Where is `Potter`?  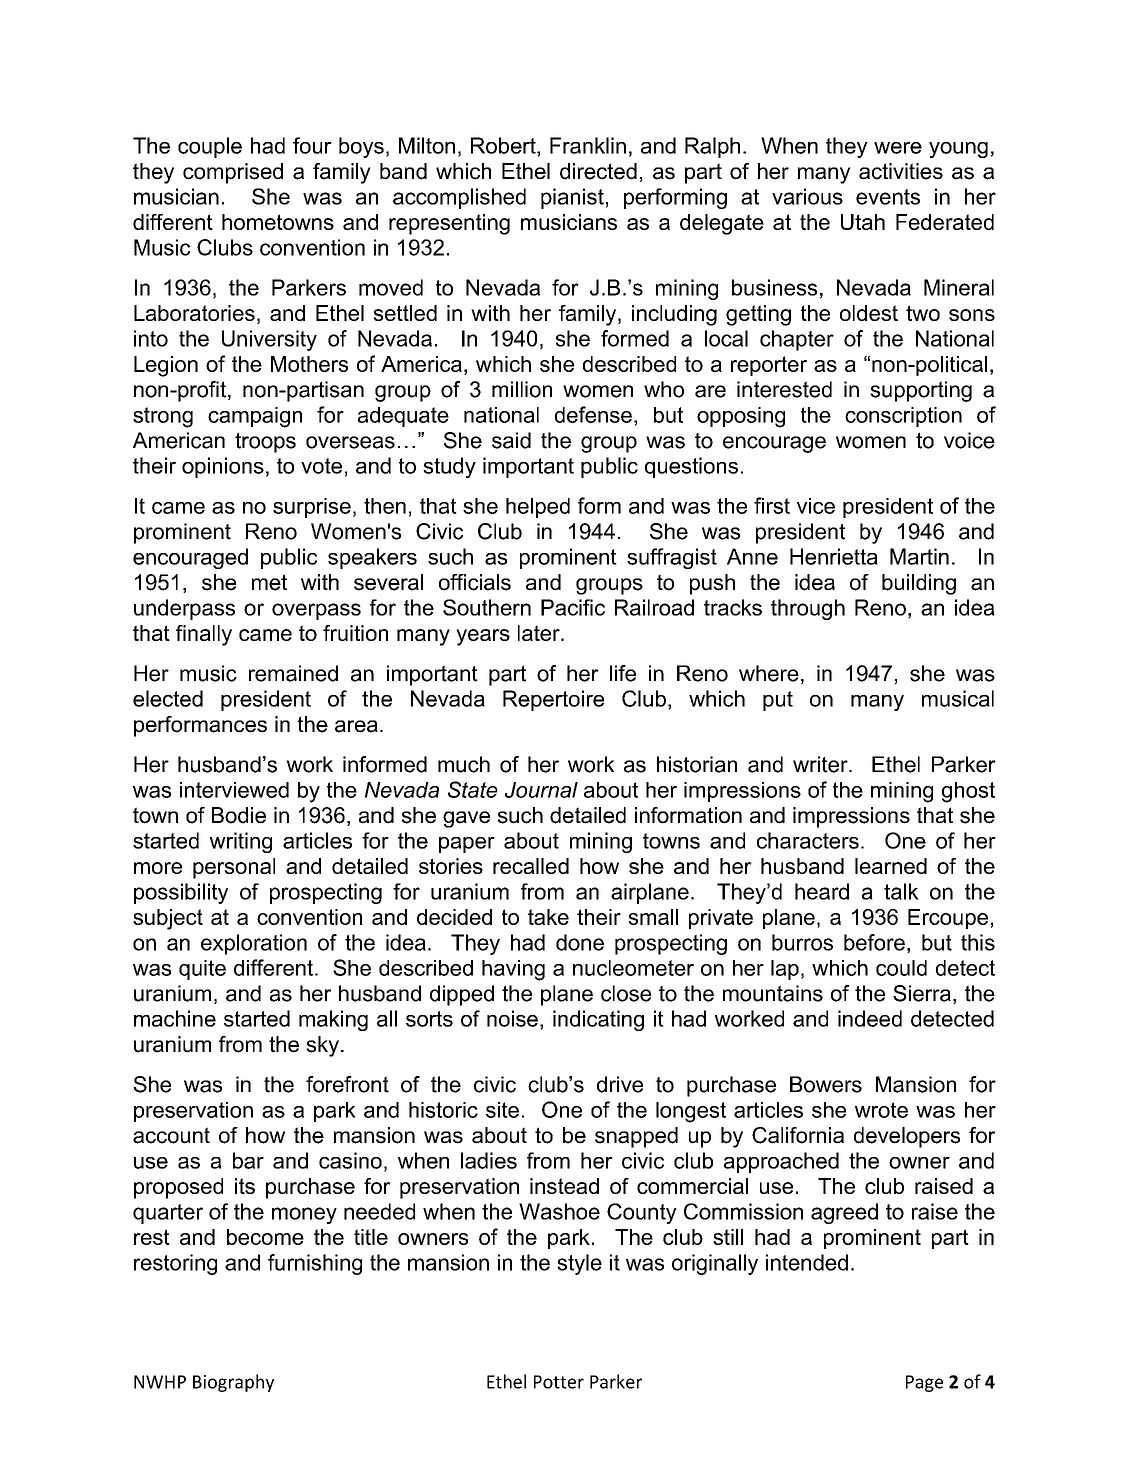
Potter is located at coordinates (559, 1382).
